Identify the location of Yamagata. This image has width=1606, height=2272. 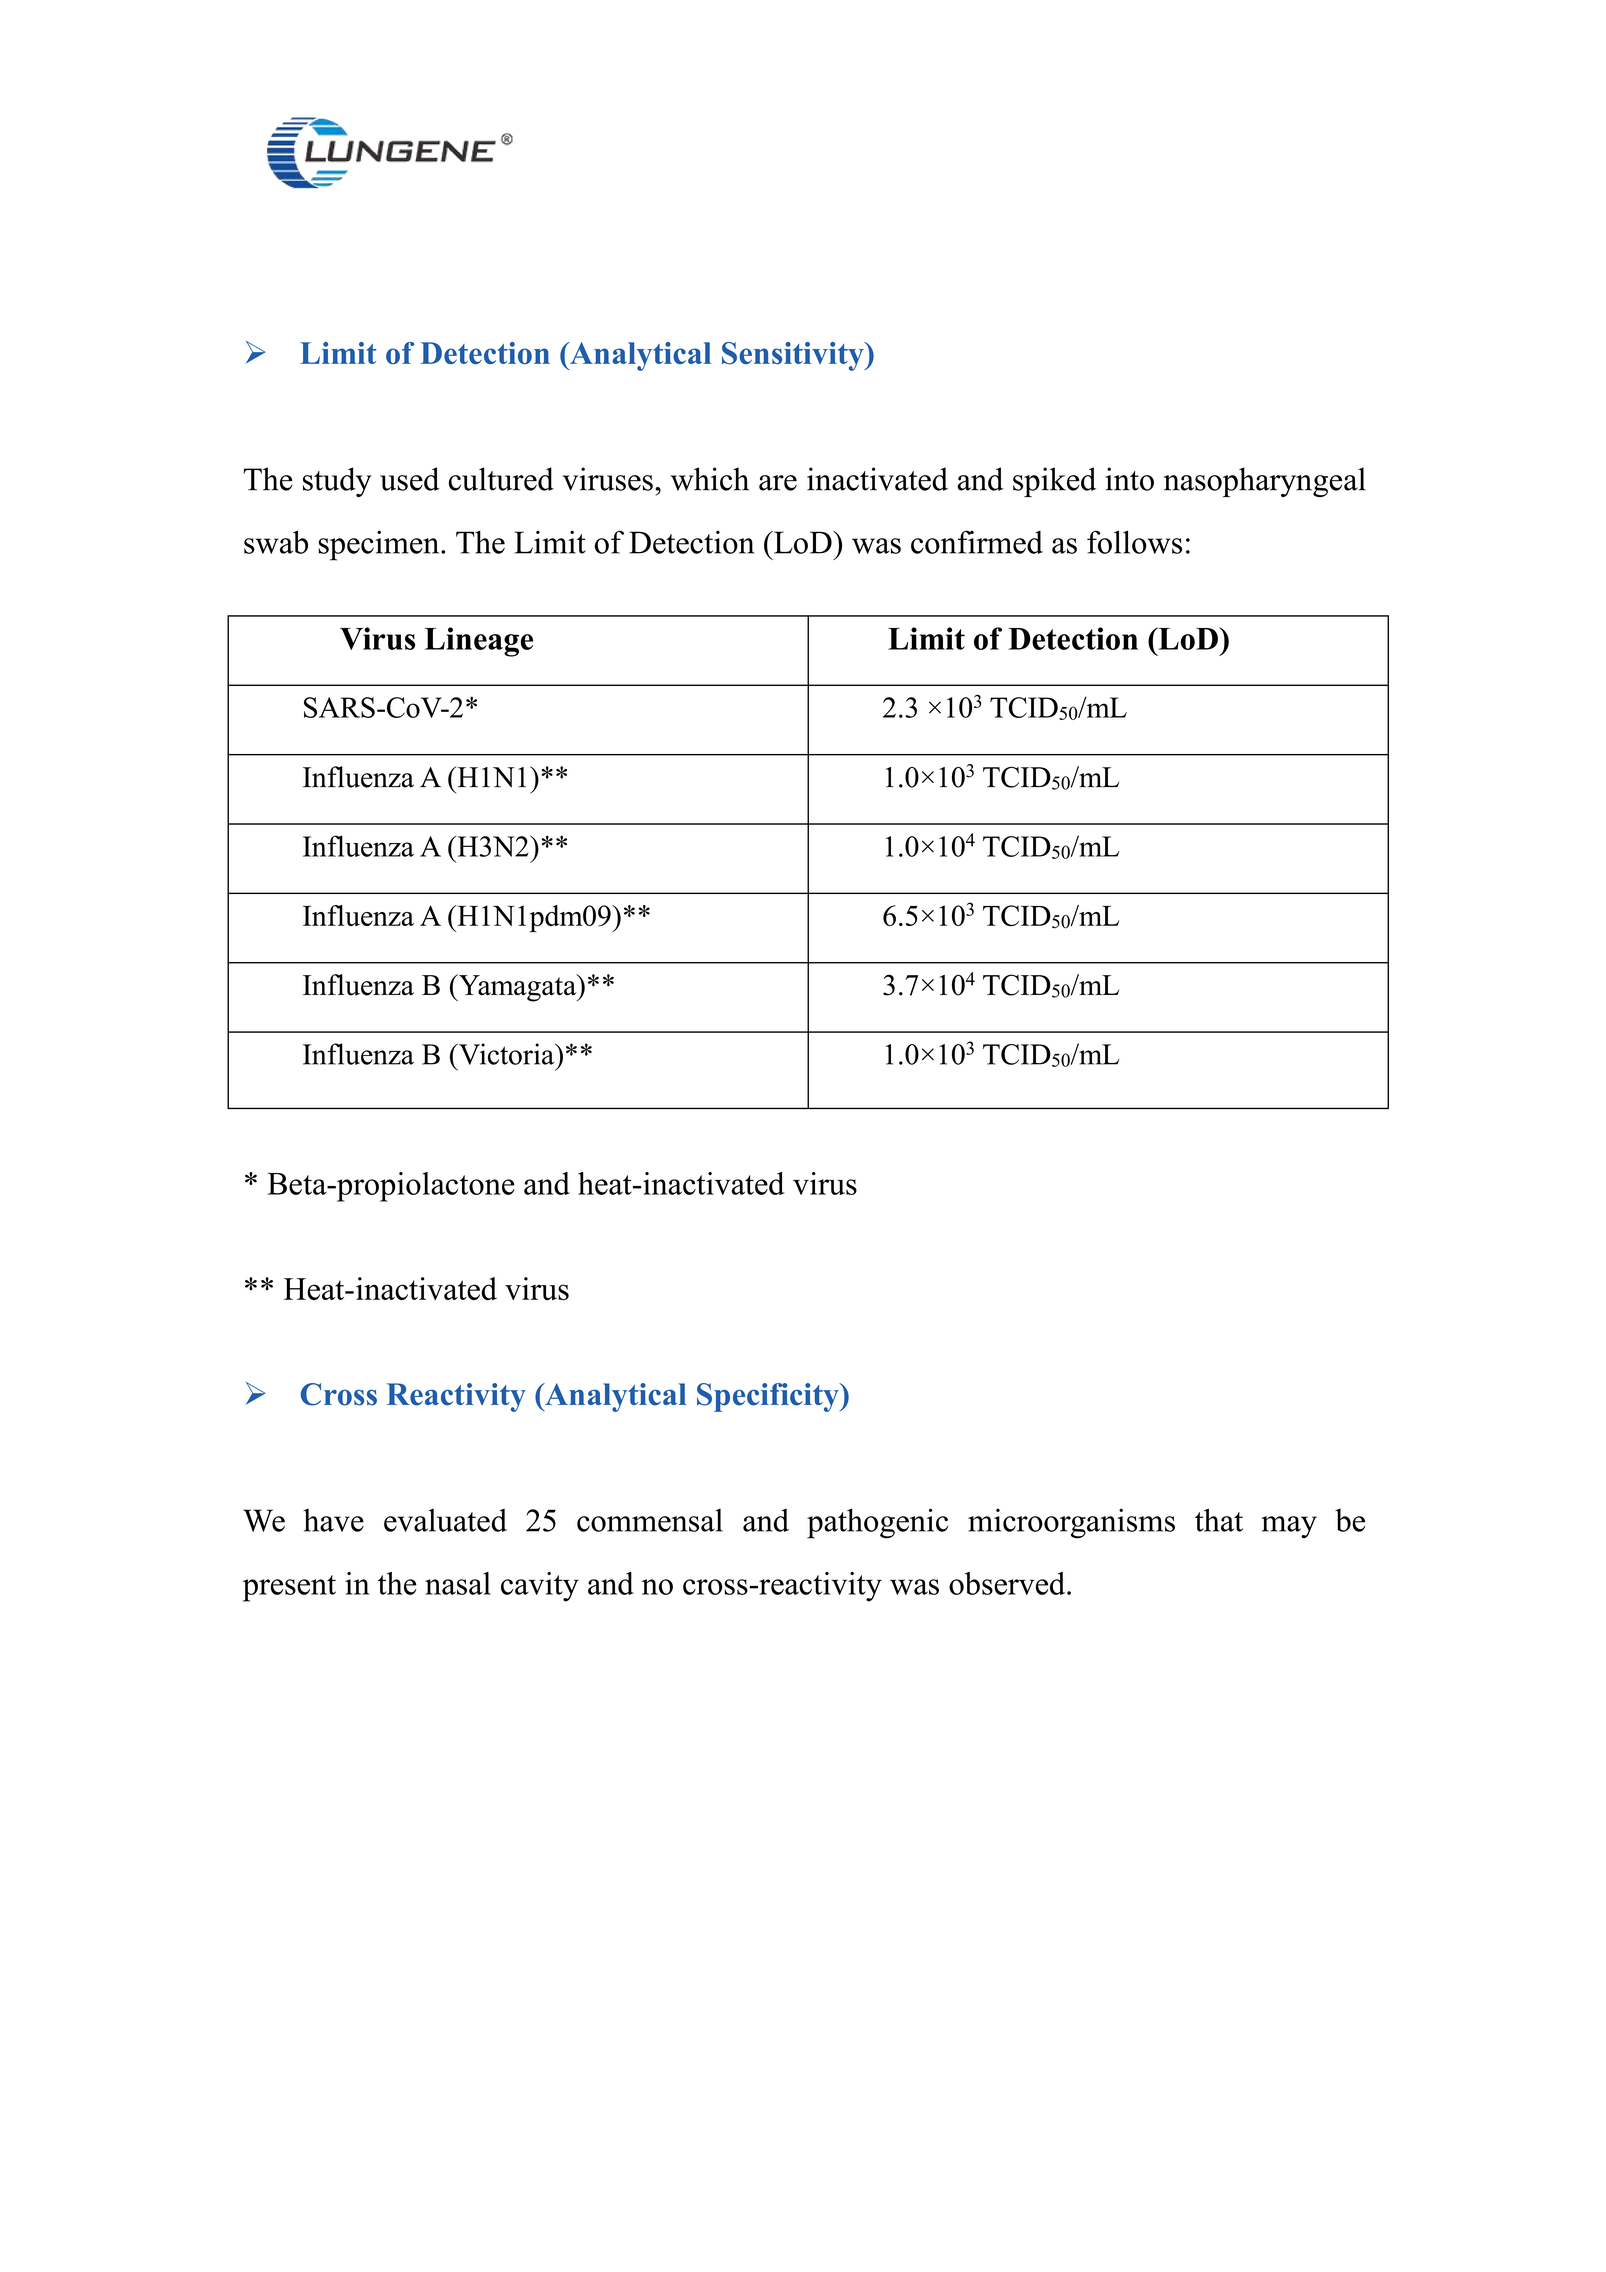
(518, 988).
